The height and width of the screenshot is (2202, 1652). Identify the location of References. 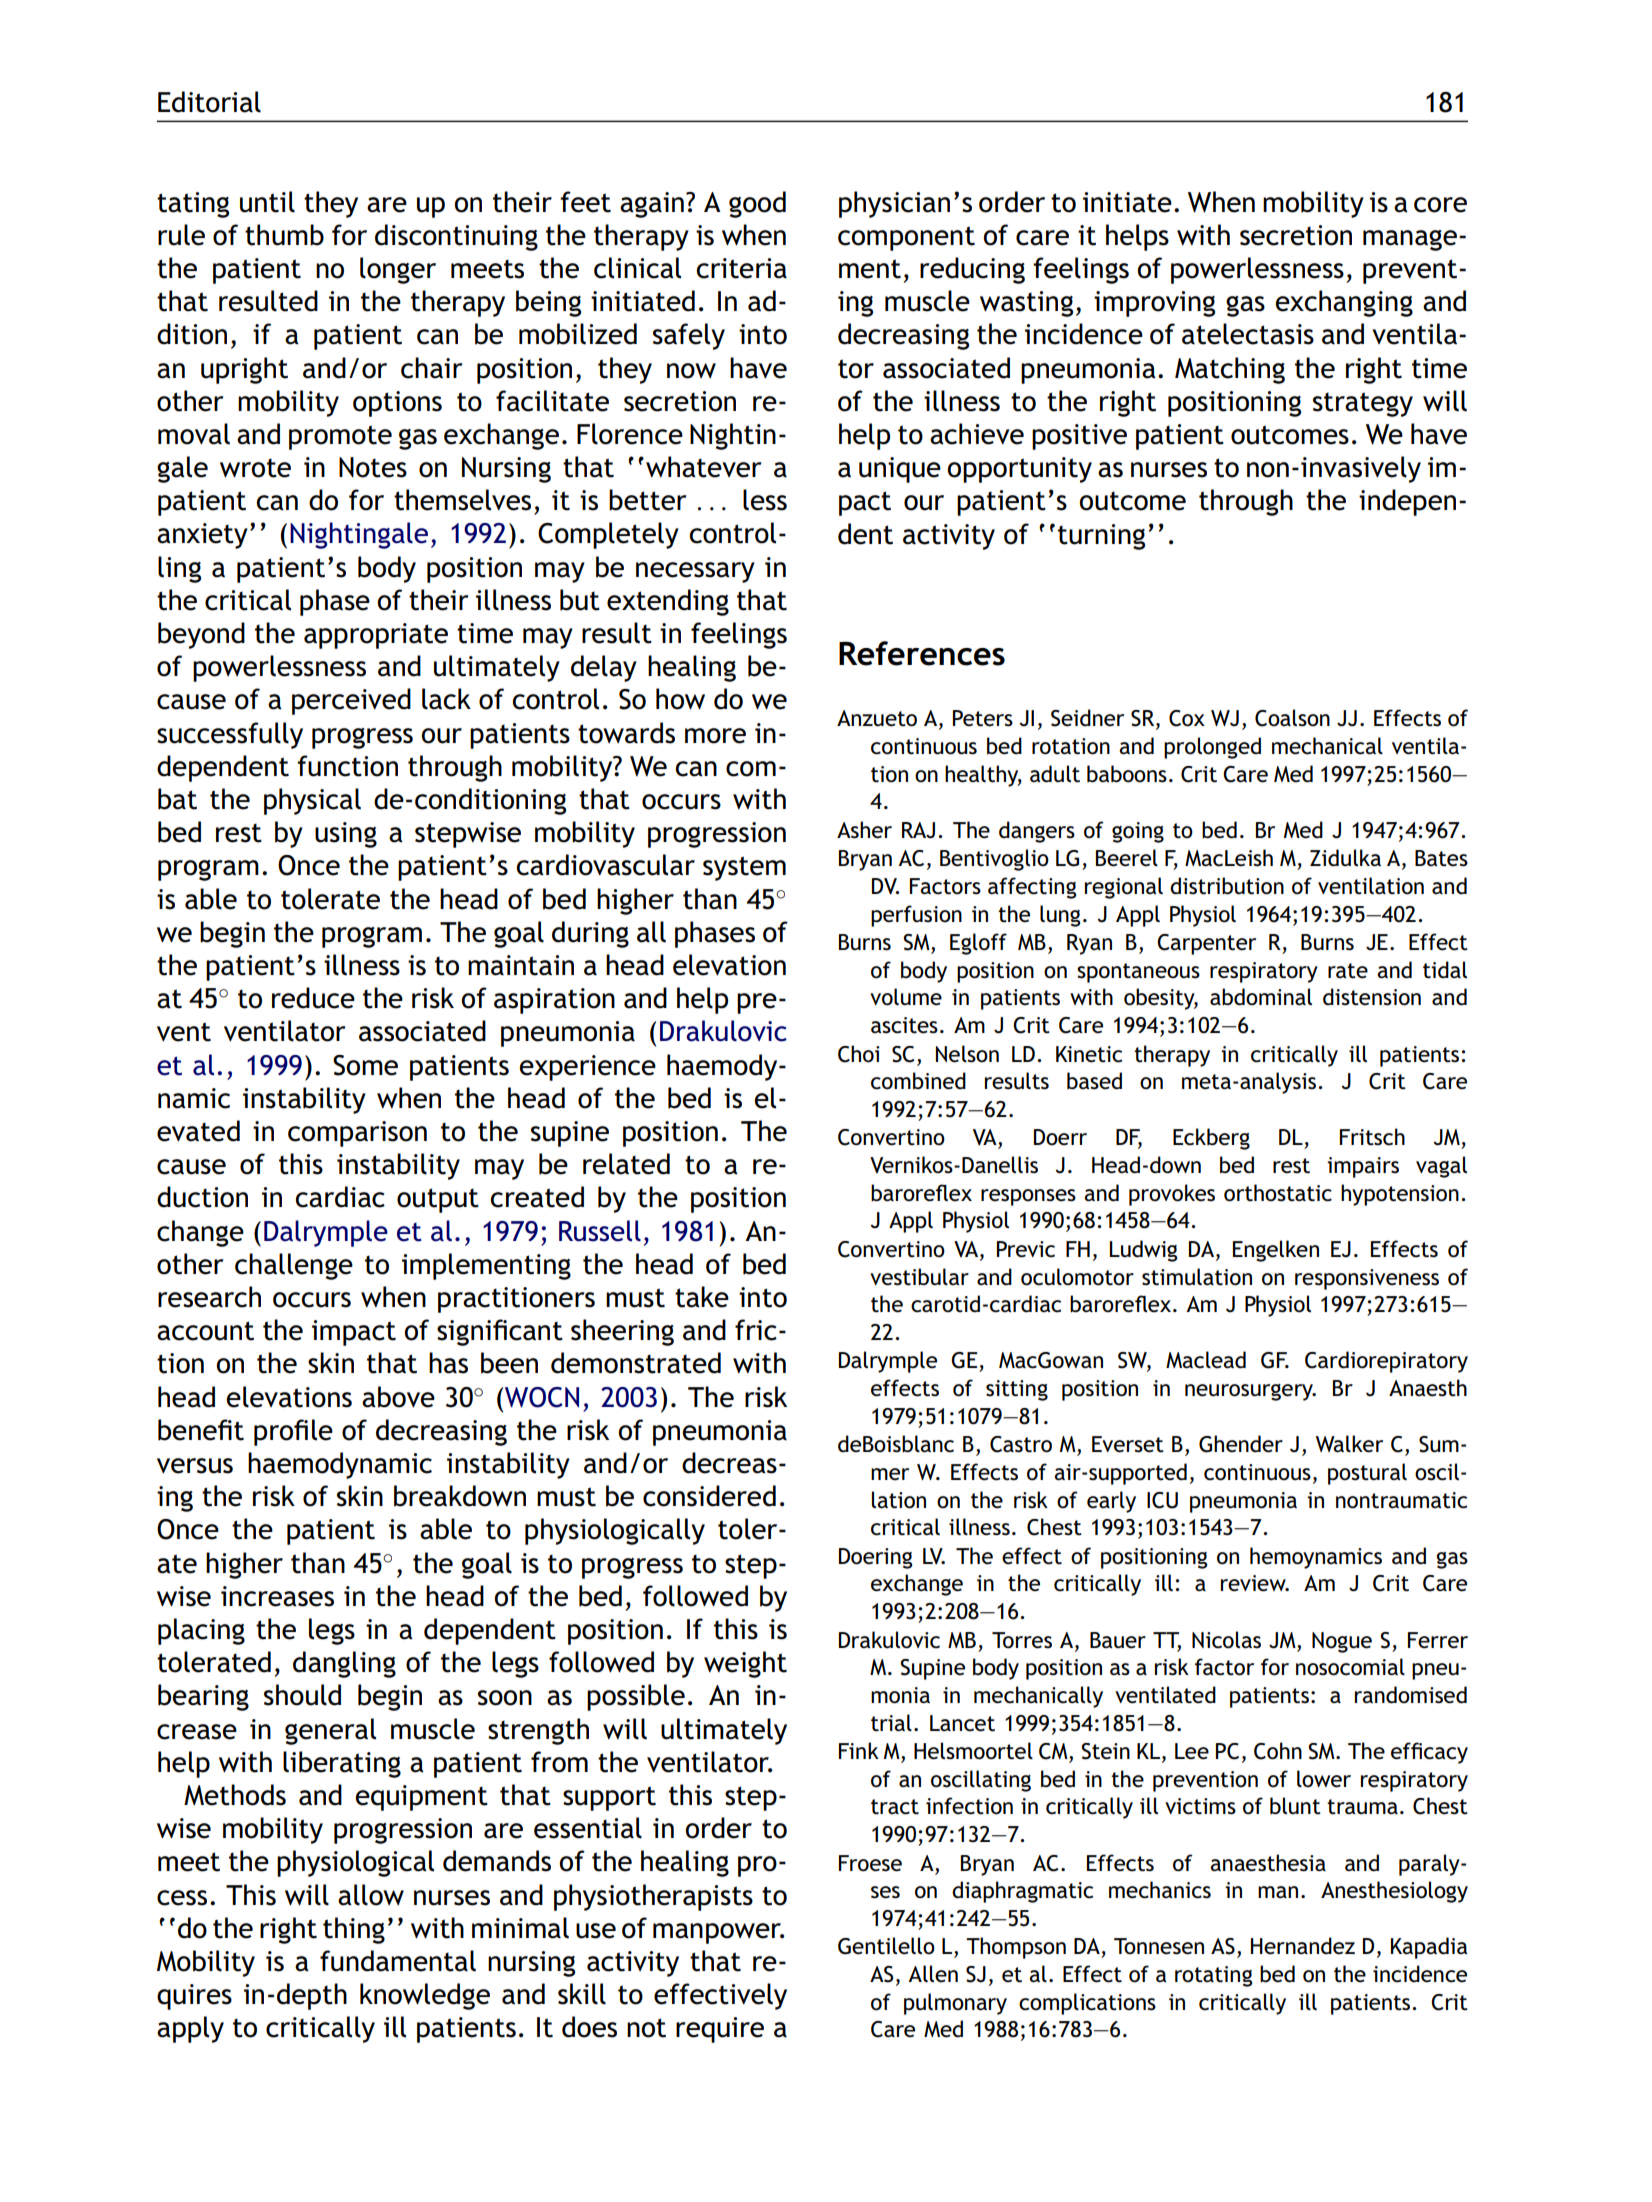
(922, 653).
